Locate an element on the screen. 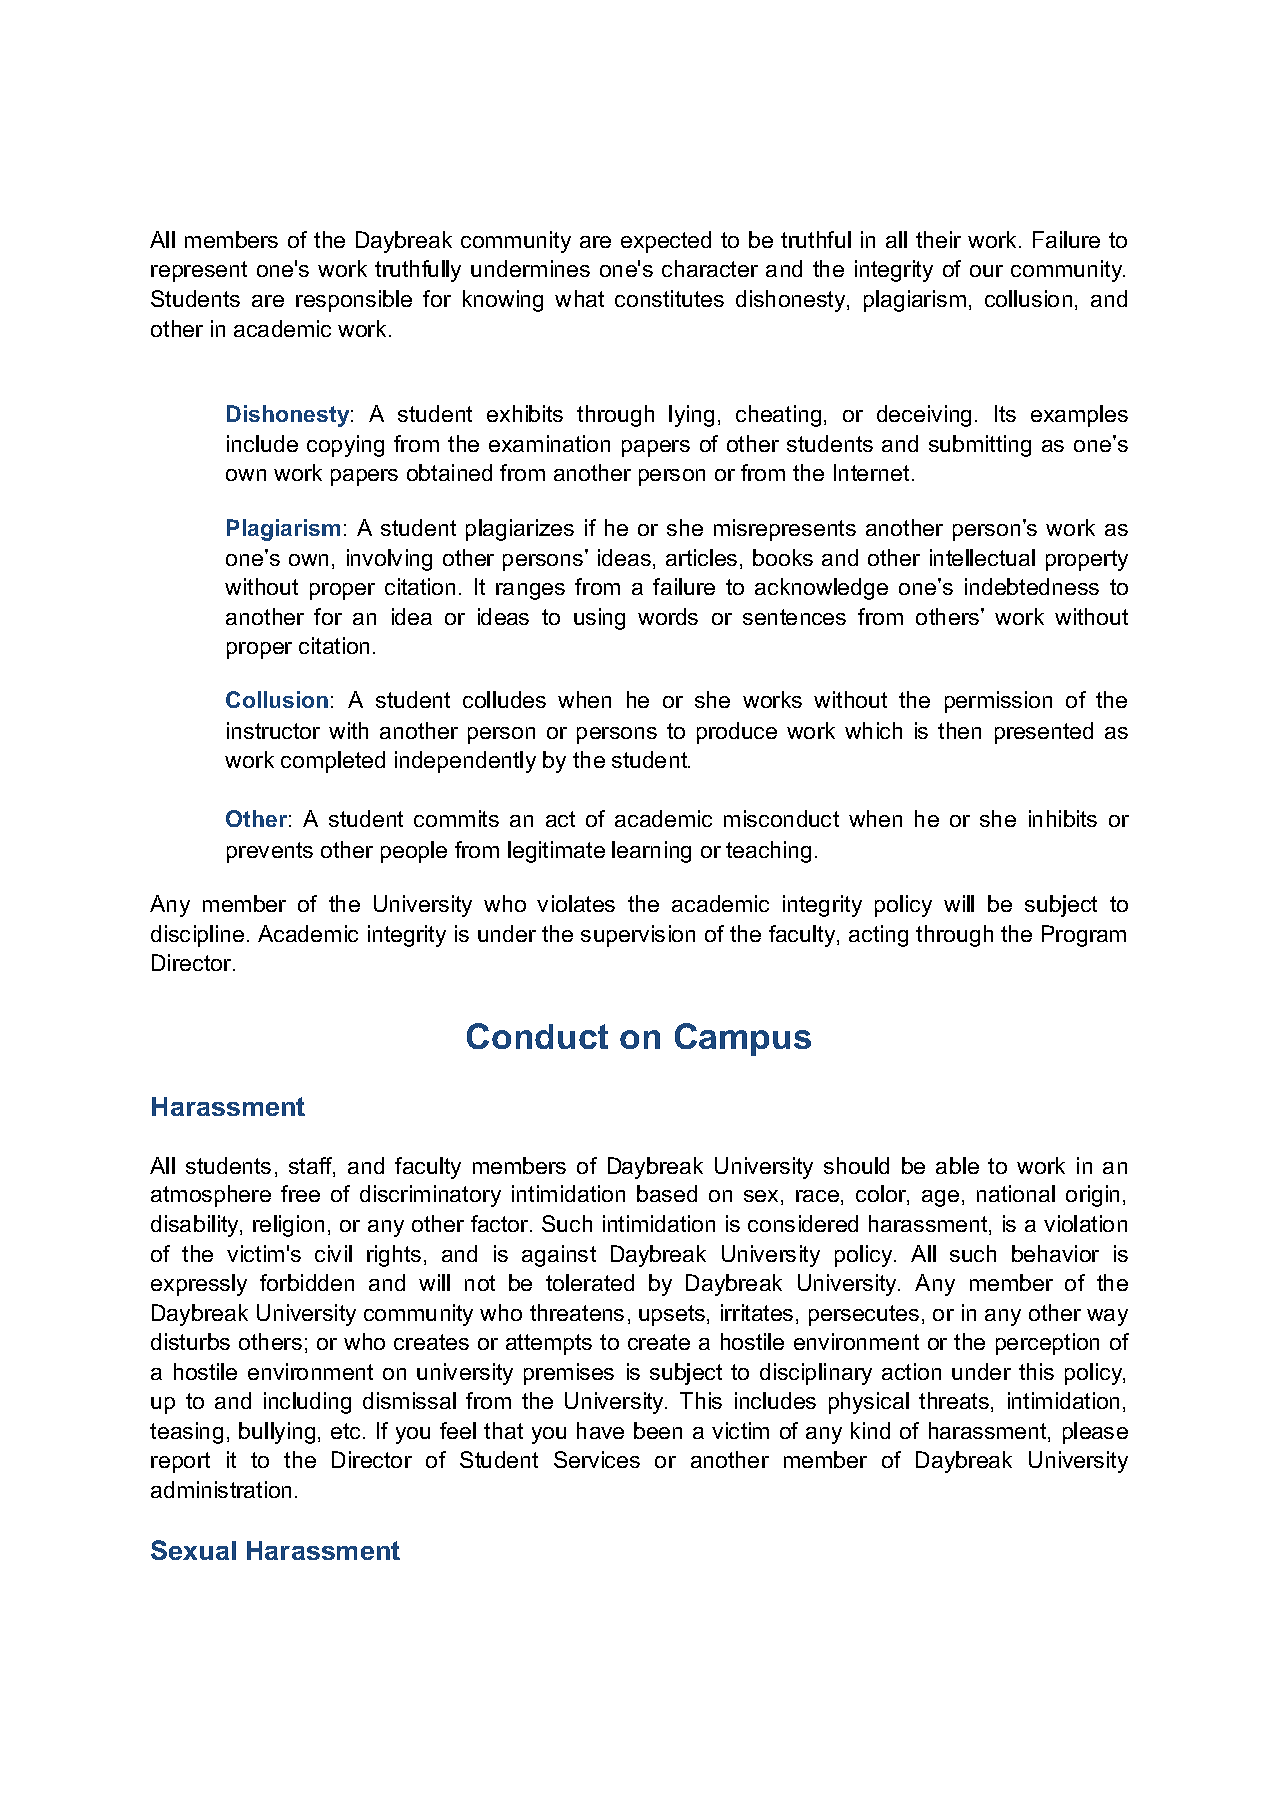  indebtedness is located at coordinates (1032, 586).
